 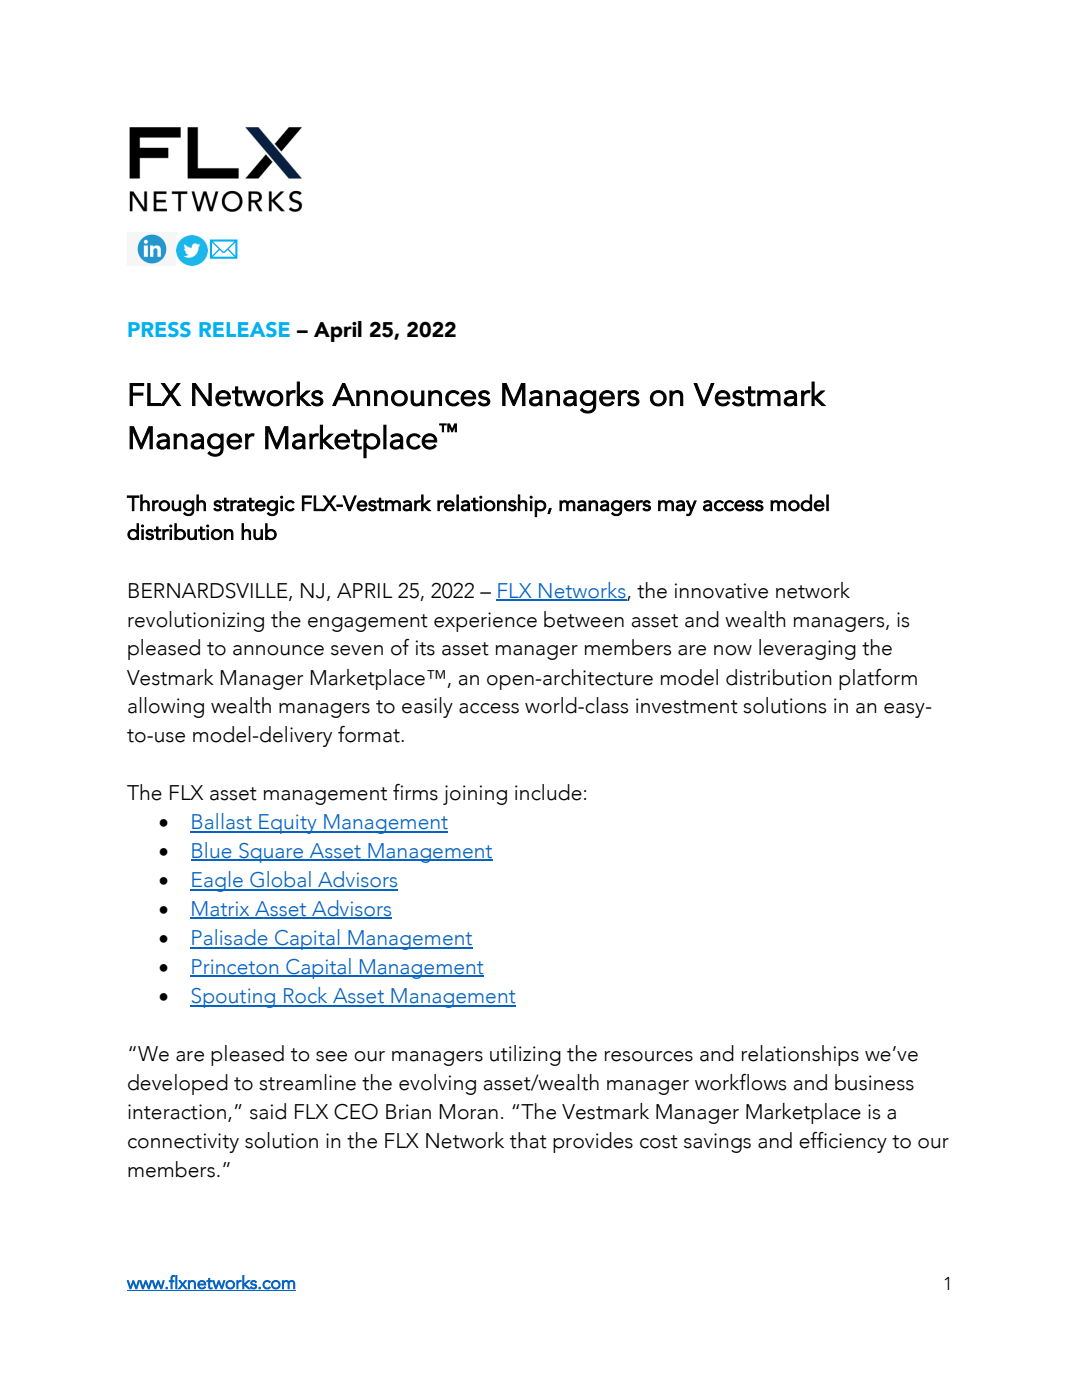 What do you see at coordinates (475, 795) in the image?
I see `joining` at bounding box center [475, 795].
